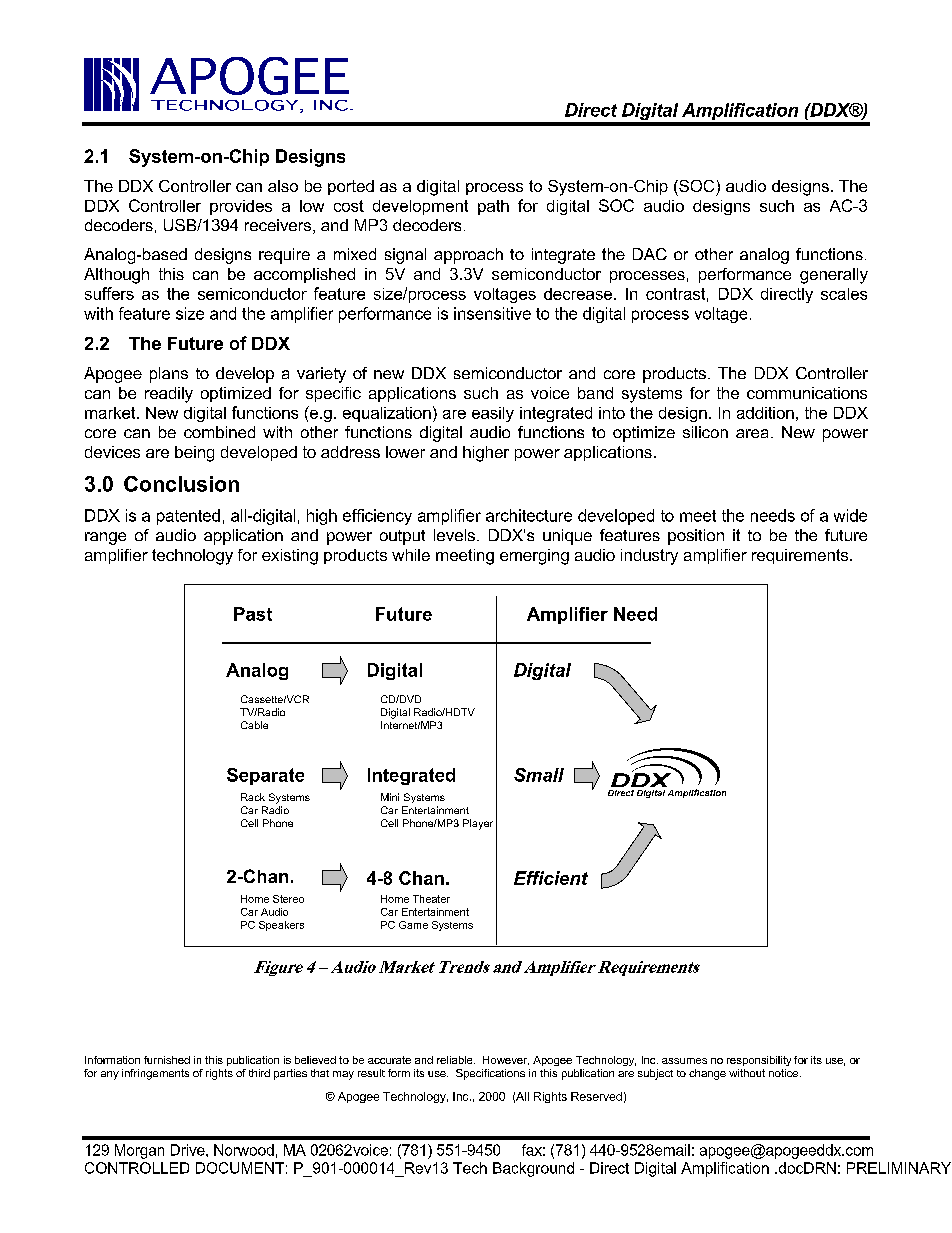 This screenshot has width=952, height=1233. What do you see at coordinates (188, 517) in the screenshot?
I see `patented` at bounding box center [188, 517].
